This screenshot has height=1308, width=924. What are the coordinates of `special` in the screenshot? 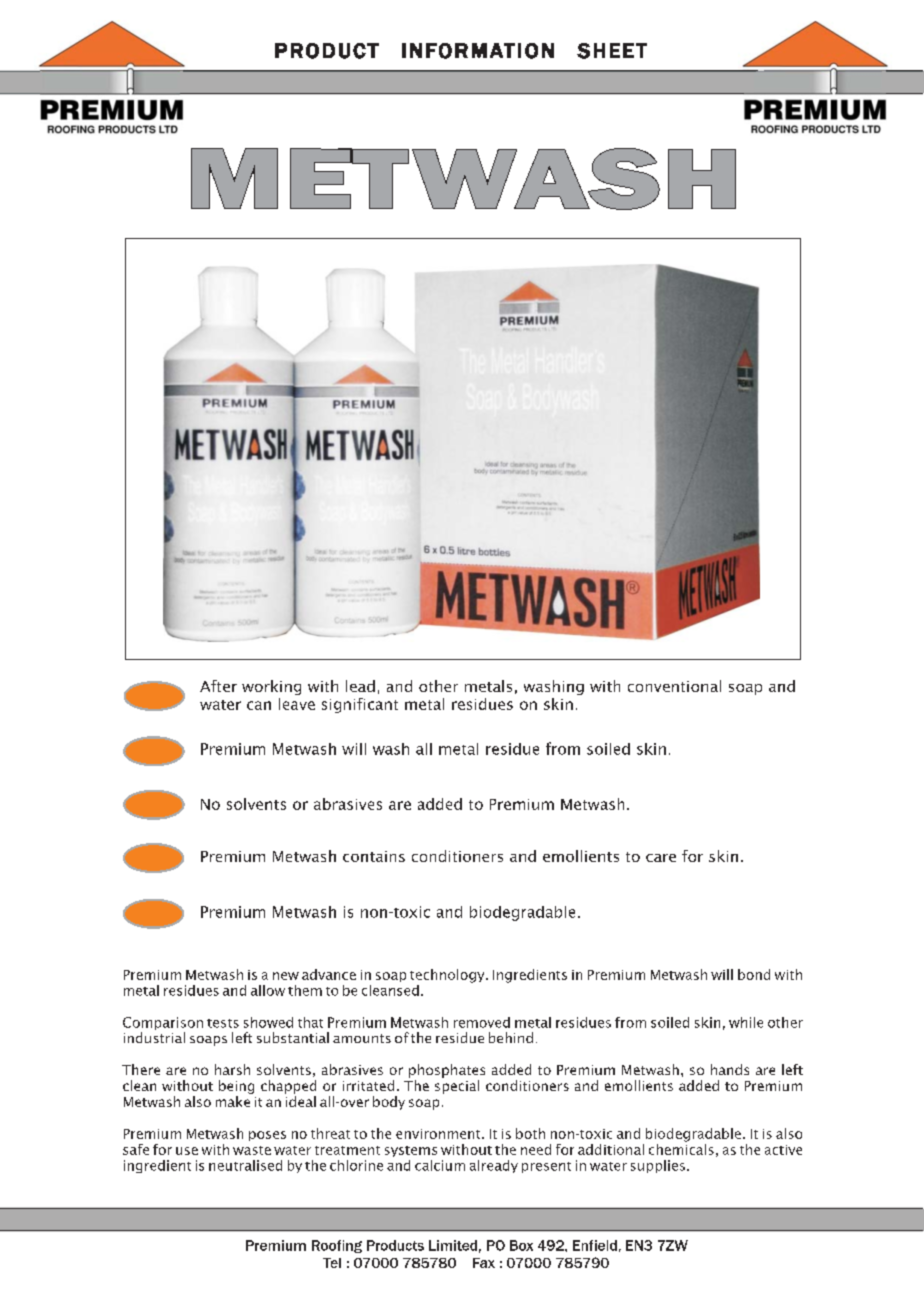 It's located at (457, 1087).
